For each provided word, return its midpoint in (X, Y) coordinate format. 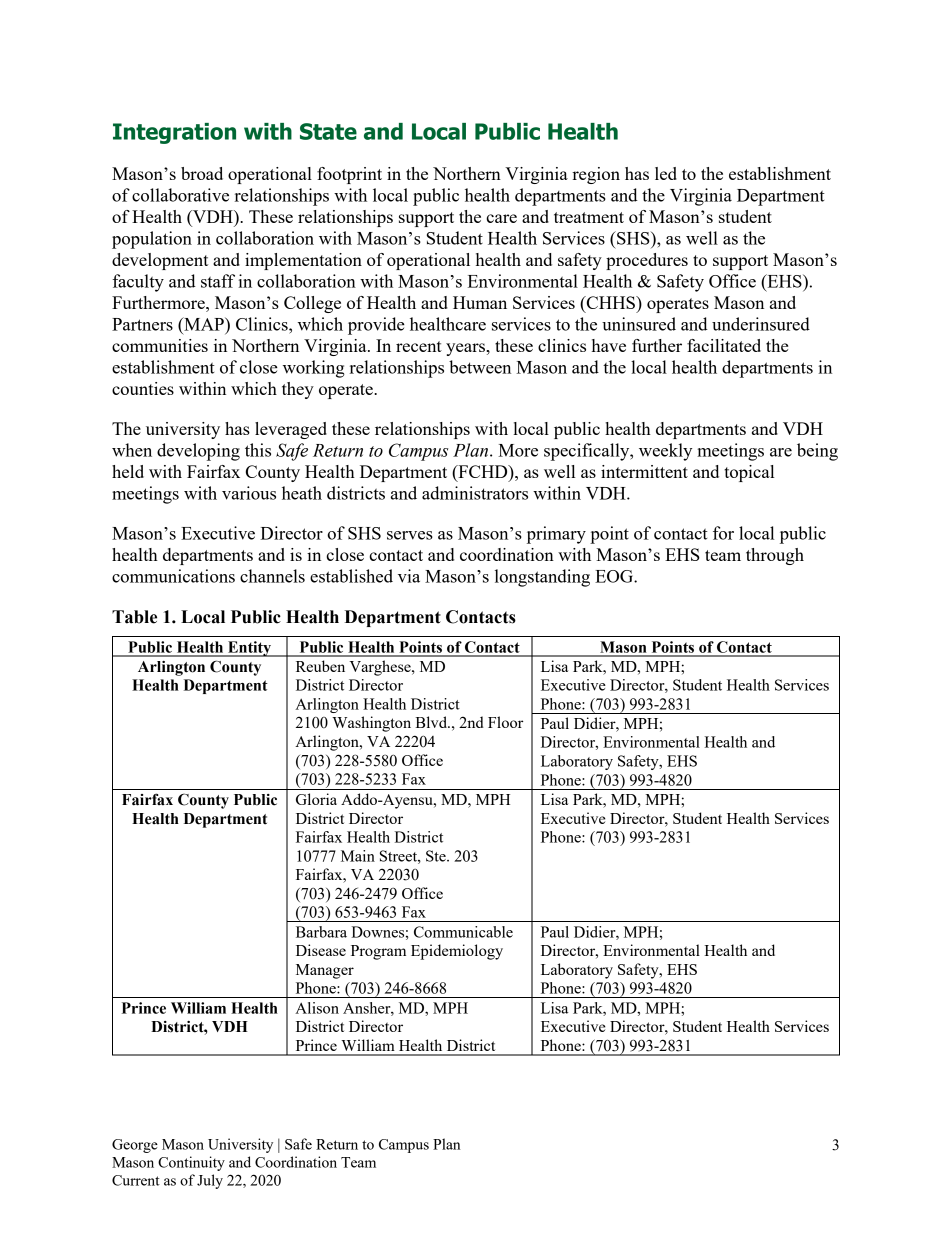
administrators (475, 493)
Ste (437, 856)
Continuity (191, 1163)
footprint (349, 175)
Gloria (316, 799)
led (666, 173)
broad (202, 173)
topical (749, 473)
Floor (505, 722)
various (249, 493)
